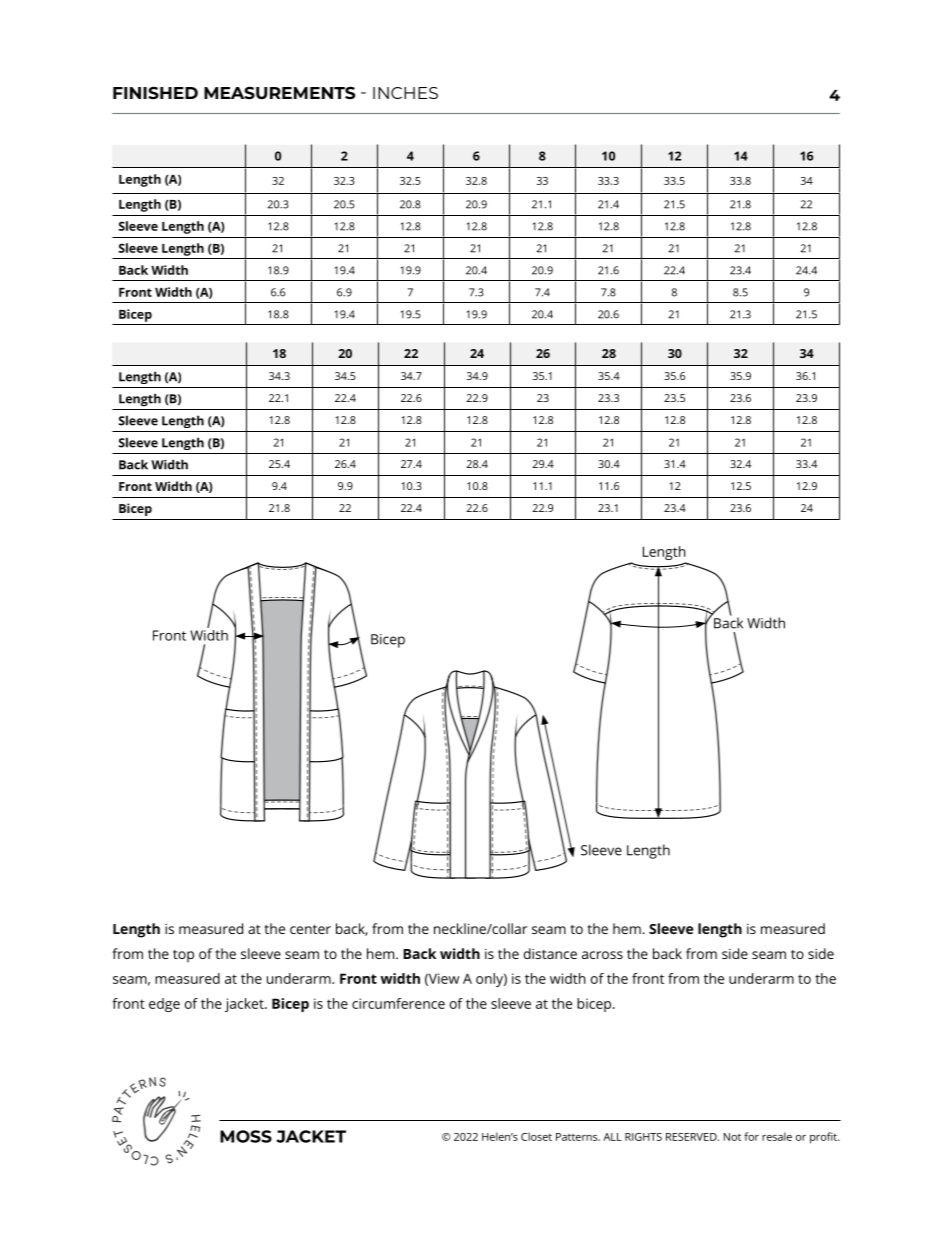 Image resolution: width=952 pixels, height=1233 pixels. What do you see at coordinates (246, 1136) in the screenshot?
I see `MOSS` at bounding box center [246, 1136].
